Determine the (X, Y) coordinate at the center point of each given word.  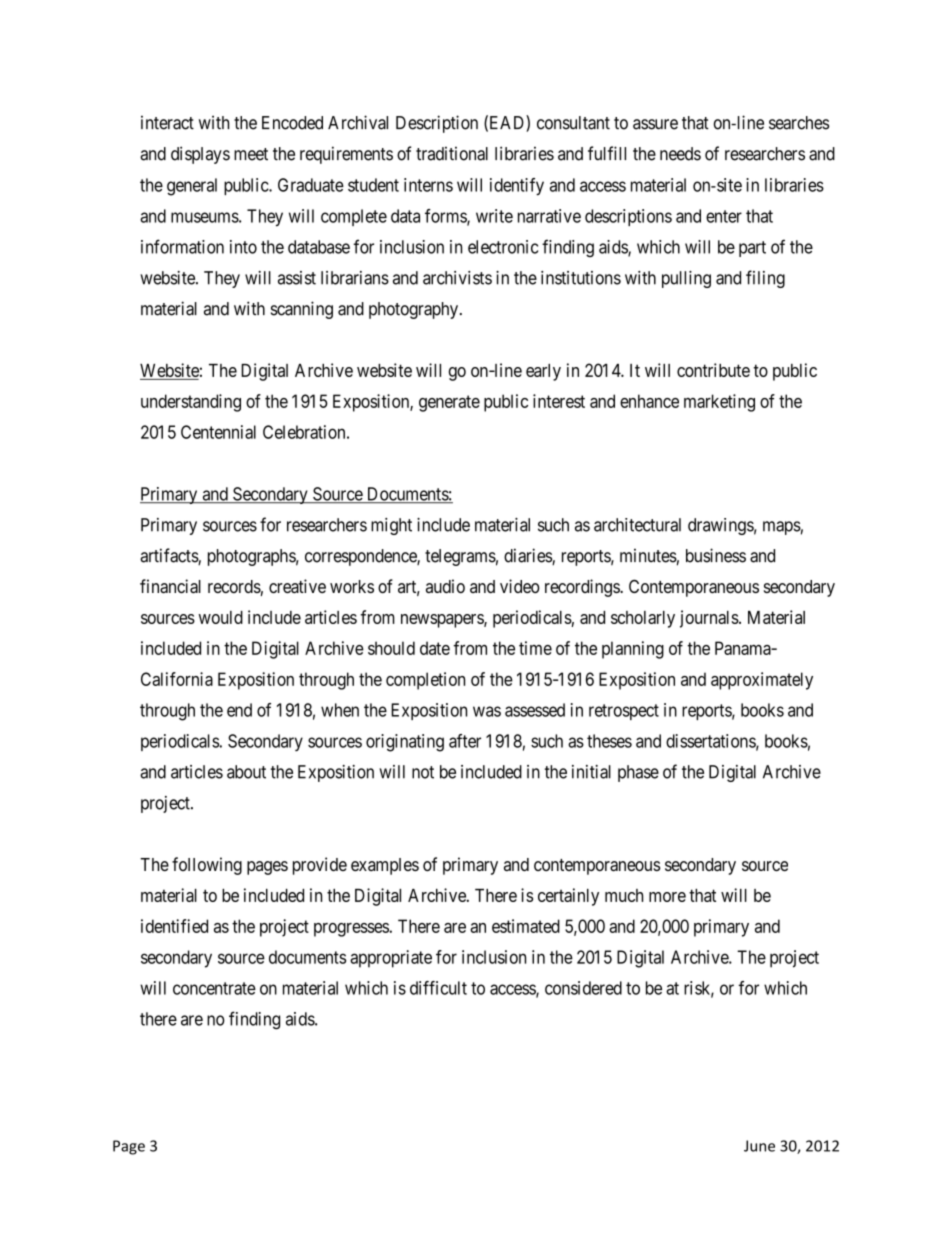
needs (680, 154)
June (759, 1146)
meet (251, 154)
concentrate (214, 988)
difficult (438, 988)
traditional (452, 154)
